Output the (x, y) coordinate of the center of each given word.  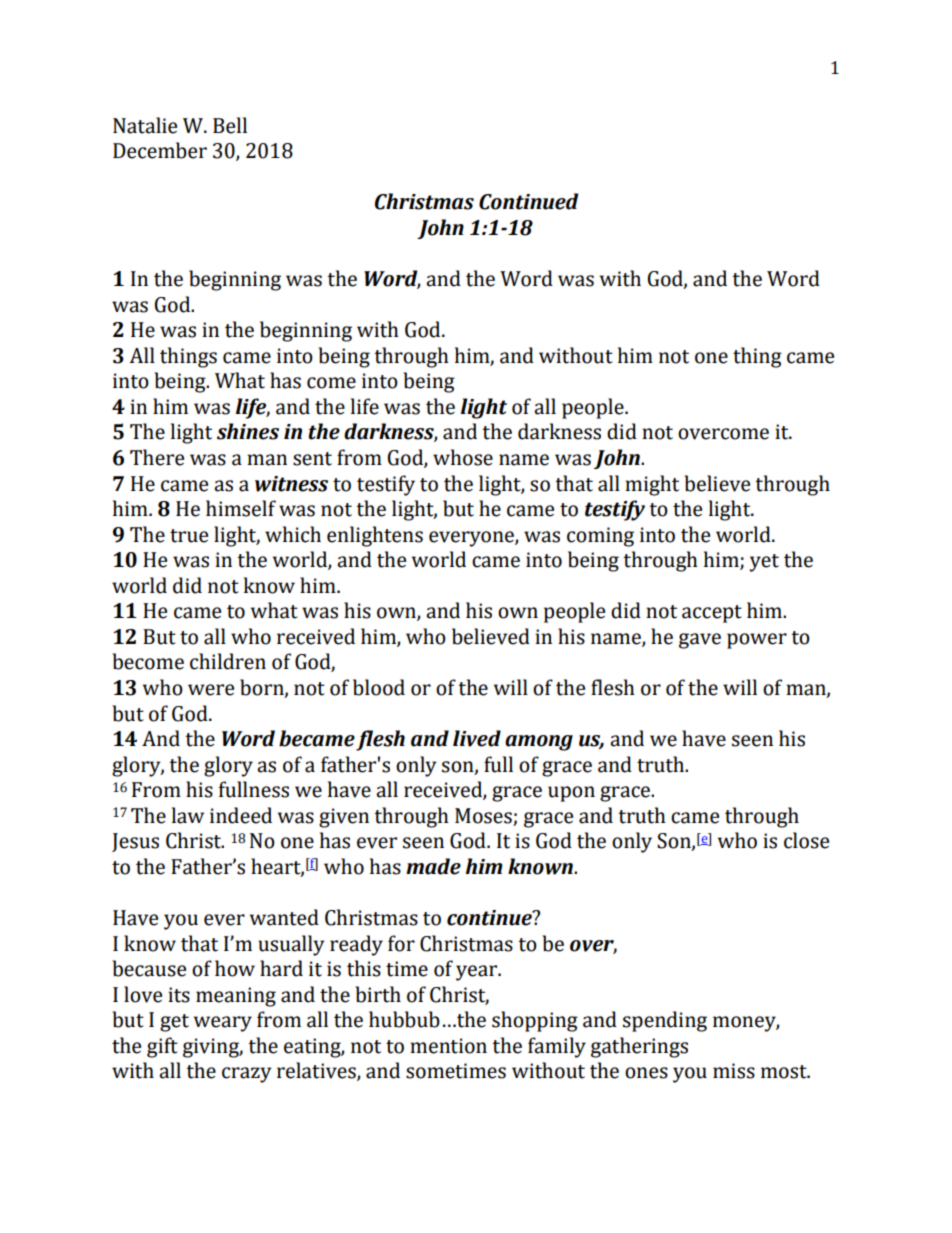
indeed (241, 815)
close (806, 840)
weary (223, 1024)
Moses (484, 817)
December (160, 150)
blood (379, 687)
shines (248, 431)
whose (463, 457)
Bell (230, 125)
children (228, 661)
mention (448, 1046)
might (652, 485)
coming (600, 537)
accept (712, 614)
